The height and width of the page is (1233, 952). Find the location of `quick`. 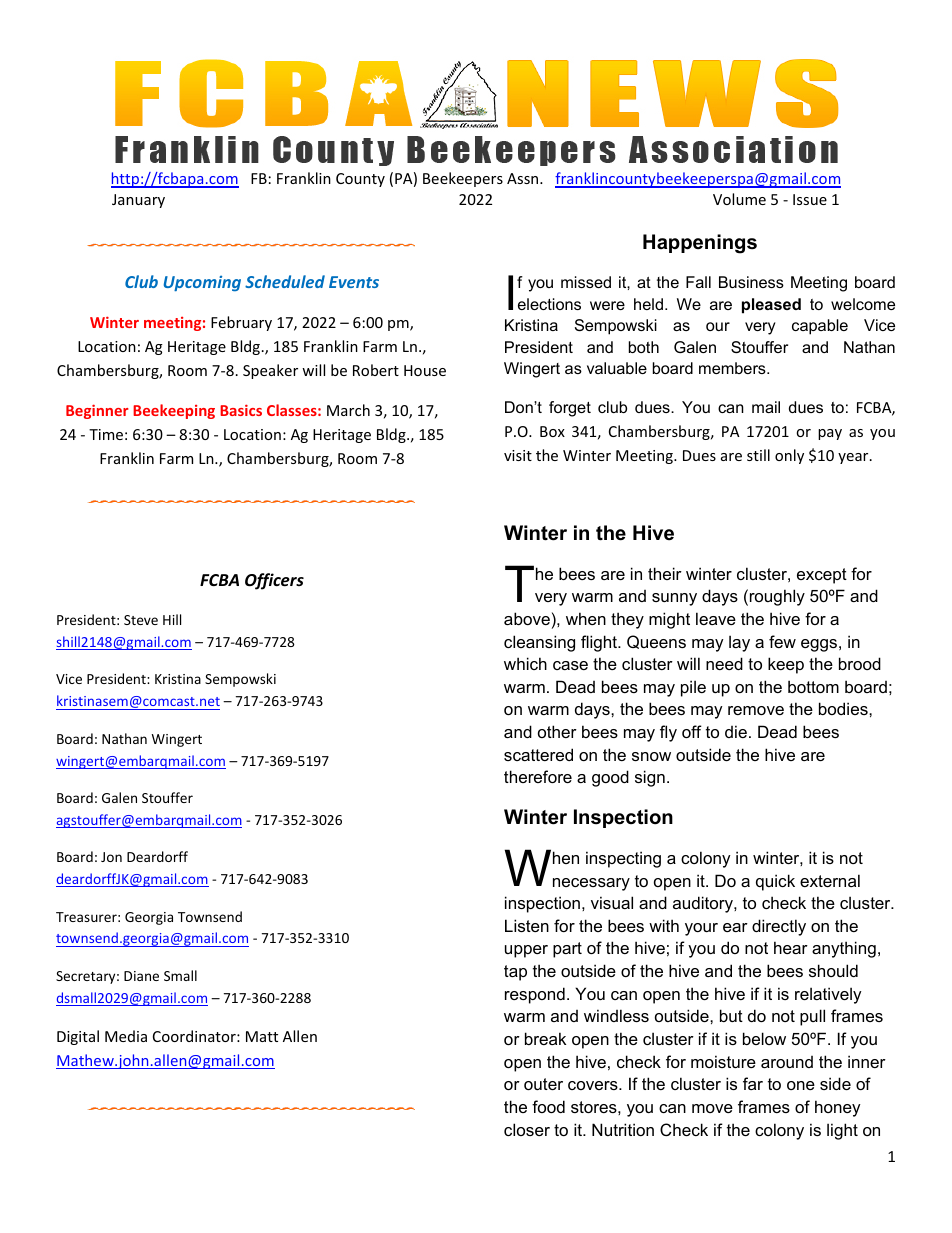

quick is located at coordinates (775, 882).
